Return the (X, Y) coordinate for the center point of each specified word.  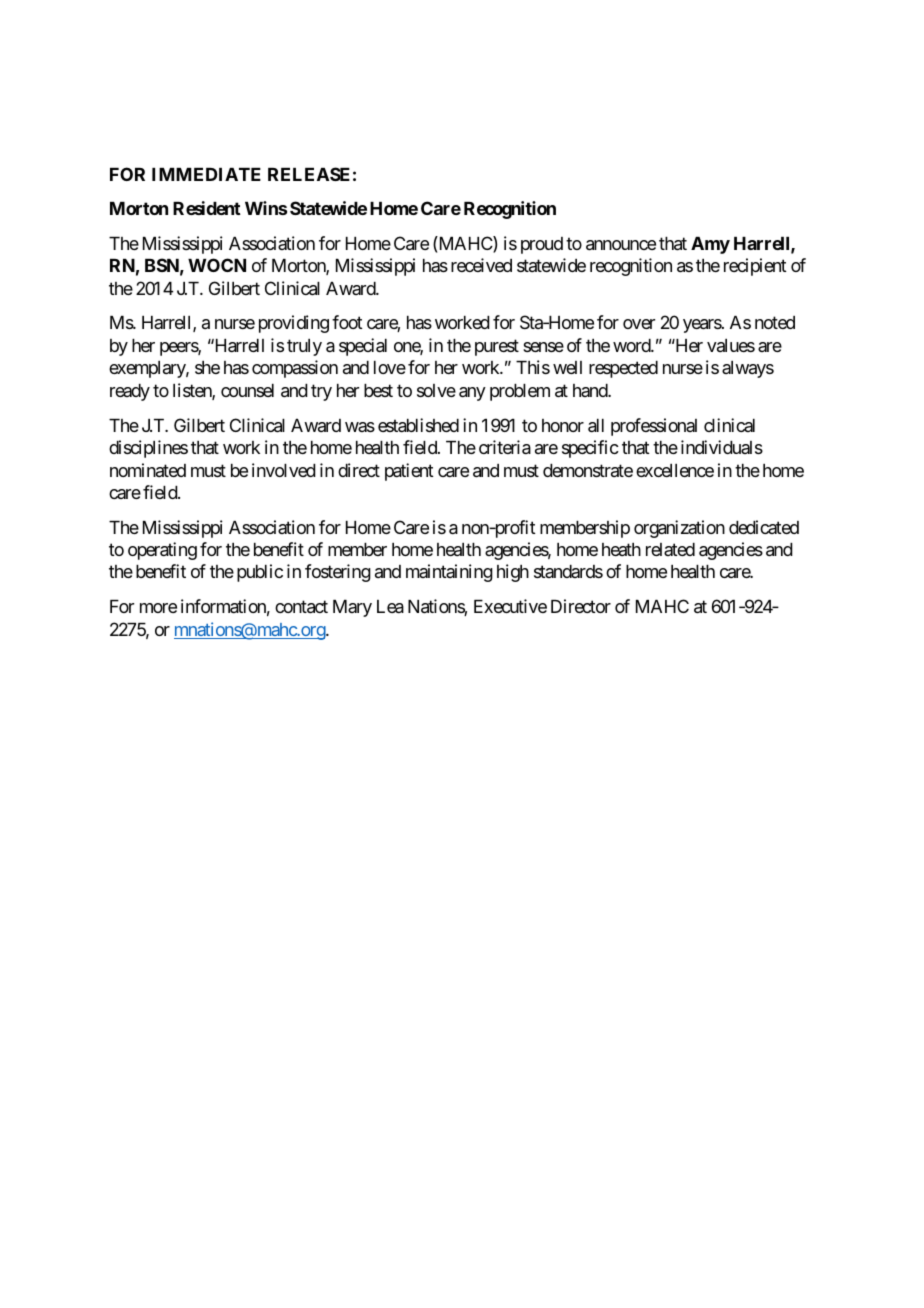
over (639, 324)
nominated (148, 470)
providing (294, 324)
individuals (722, 447)
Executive (510, 606)
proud (542, 245)
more (158, 608)
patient (409, 472)
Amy (710, 245)
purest (497, 347)
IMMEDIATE (206, 174)
